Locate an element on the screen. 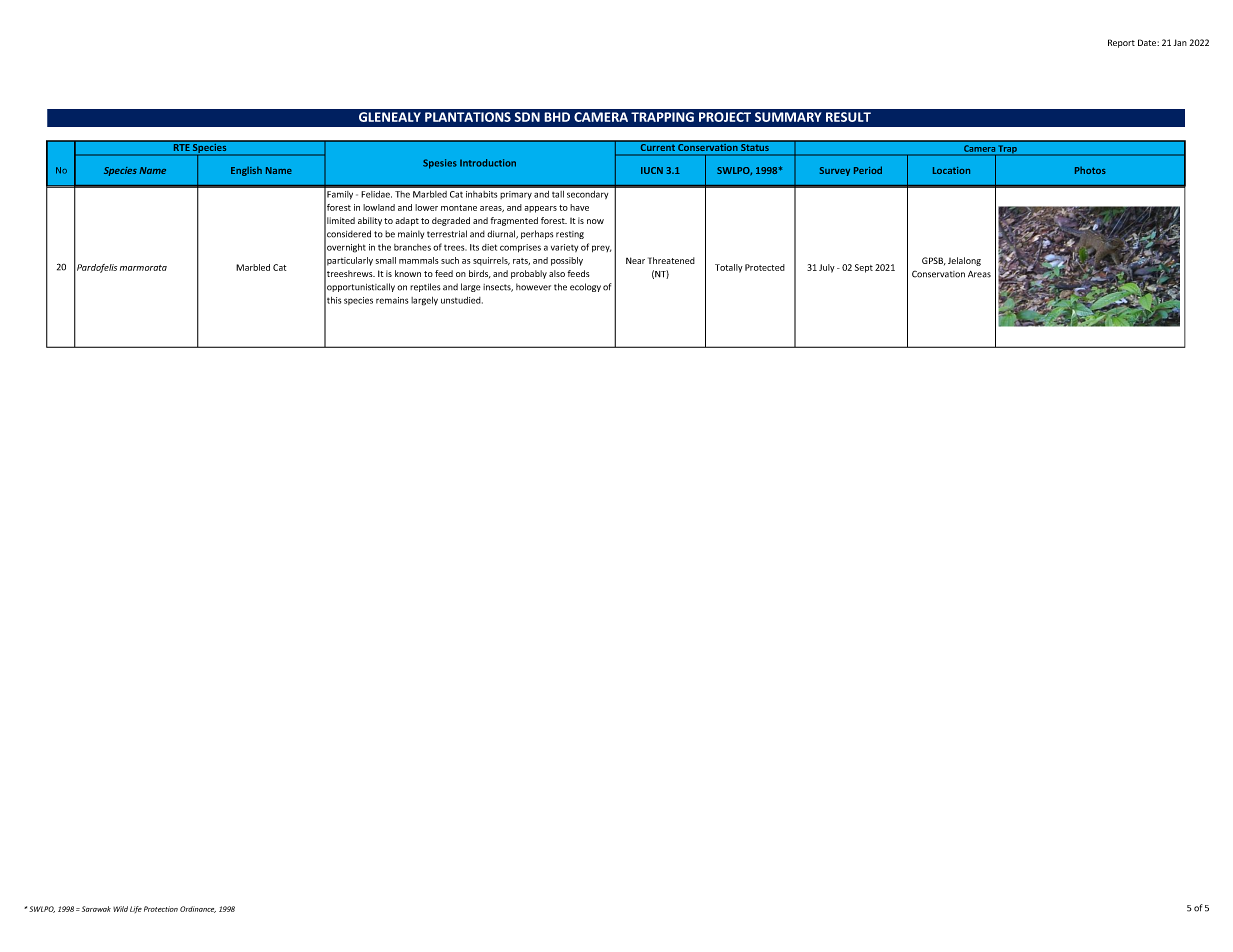  ecology is located at coordinates (585, 287).
